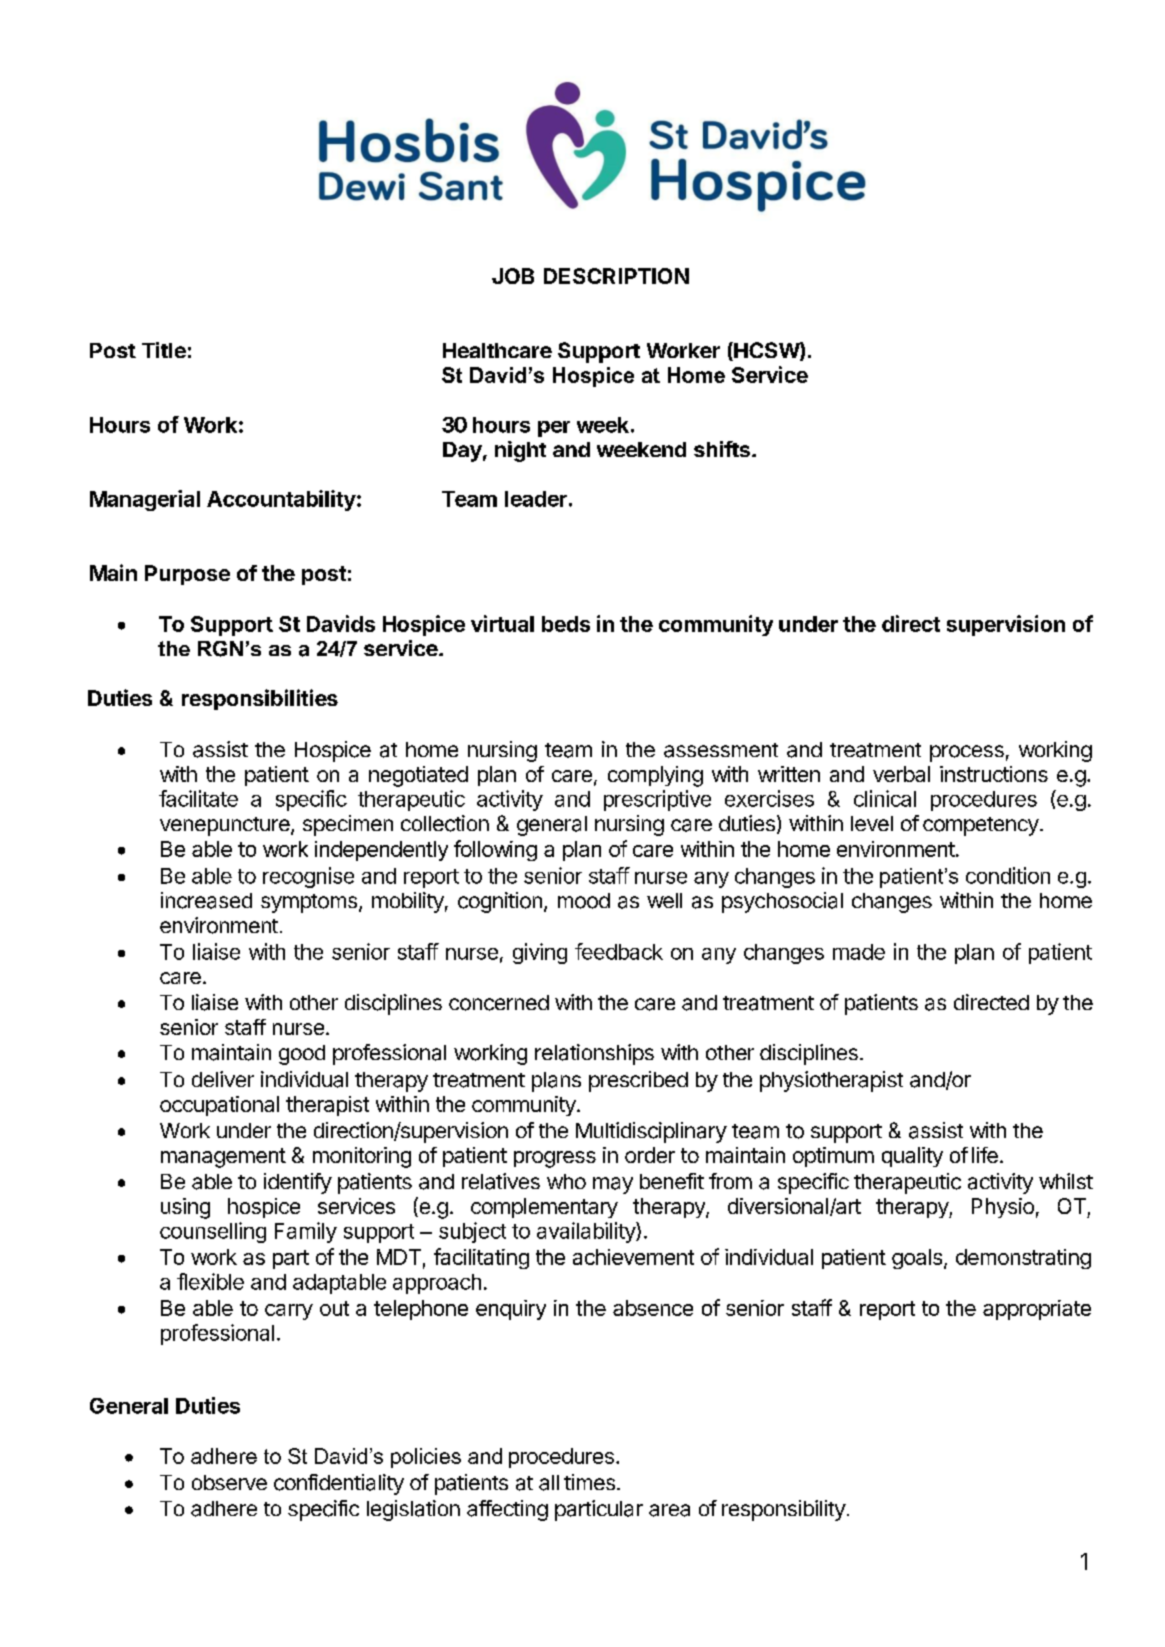 The height and width of the screenshot is (1647, 1165). I want to click on Title, so click(164, 350).
